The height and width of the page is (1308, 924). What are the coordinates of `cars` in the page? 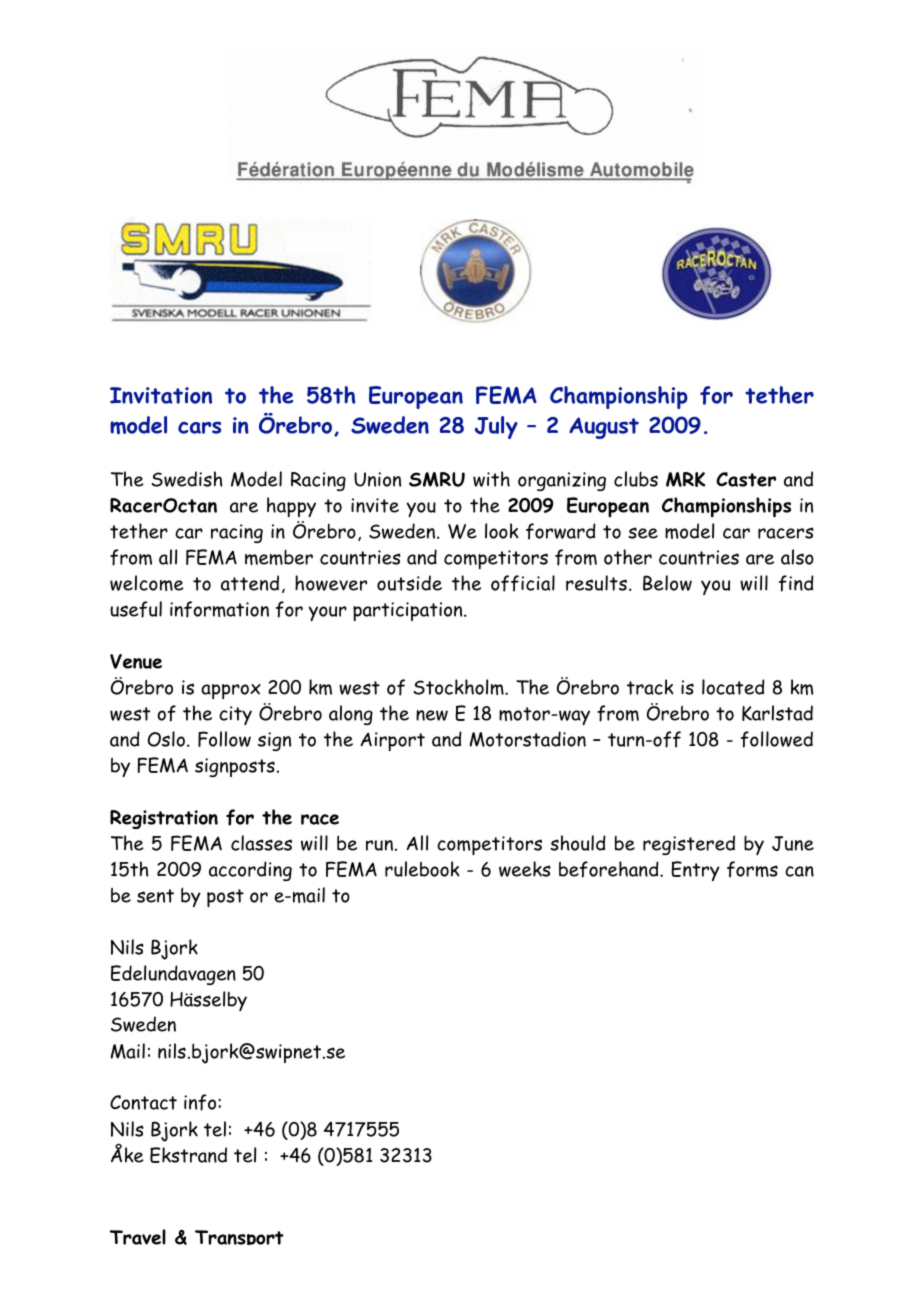 It's located at (199, 427).
